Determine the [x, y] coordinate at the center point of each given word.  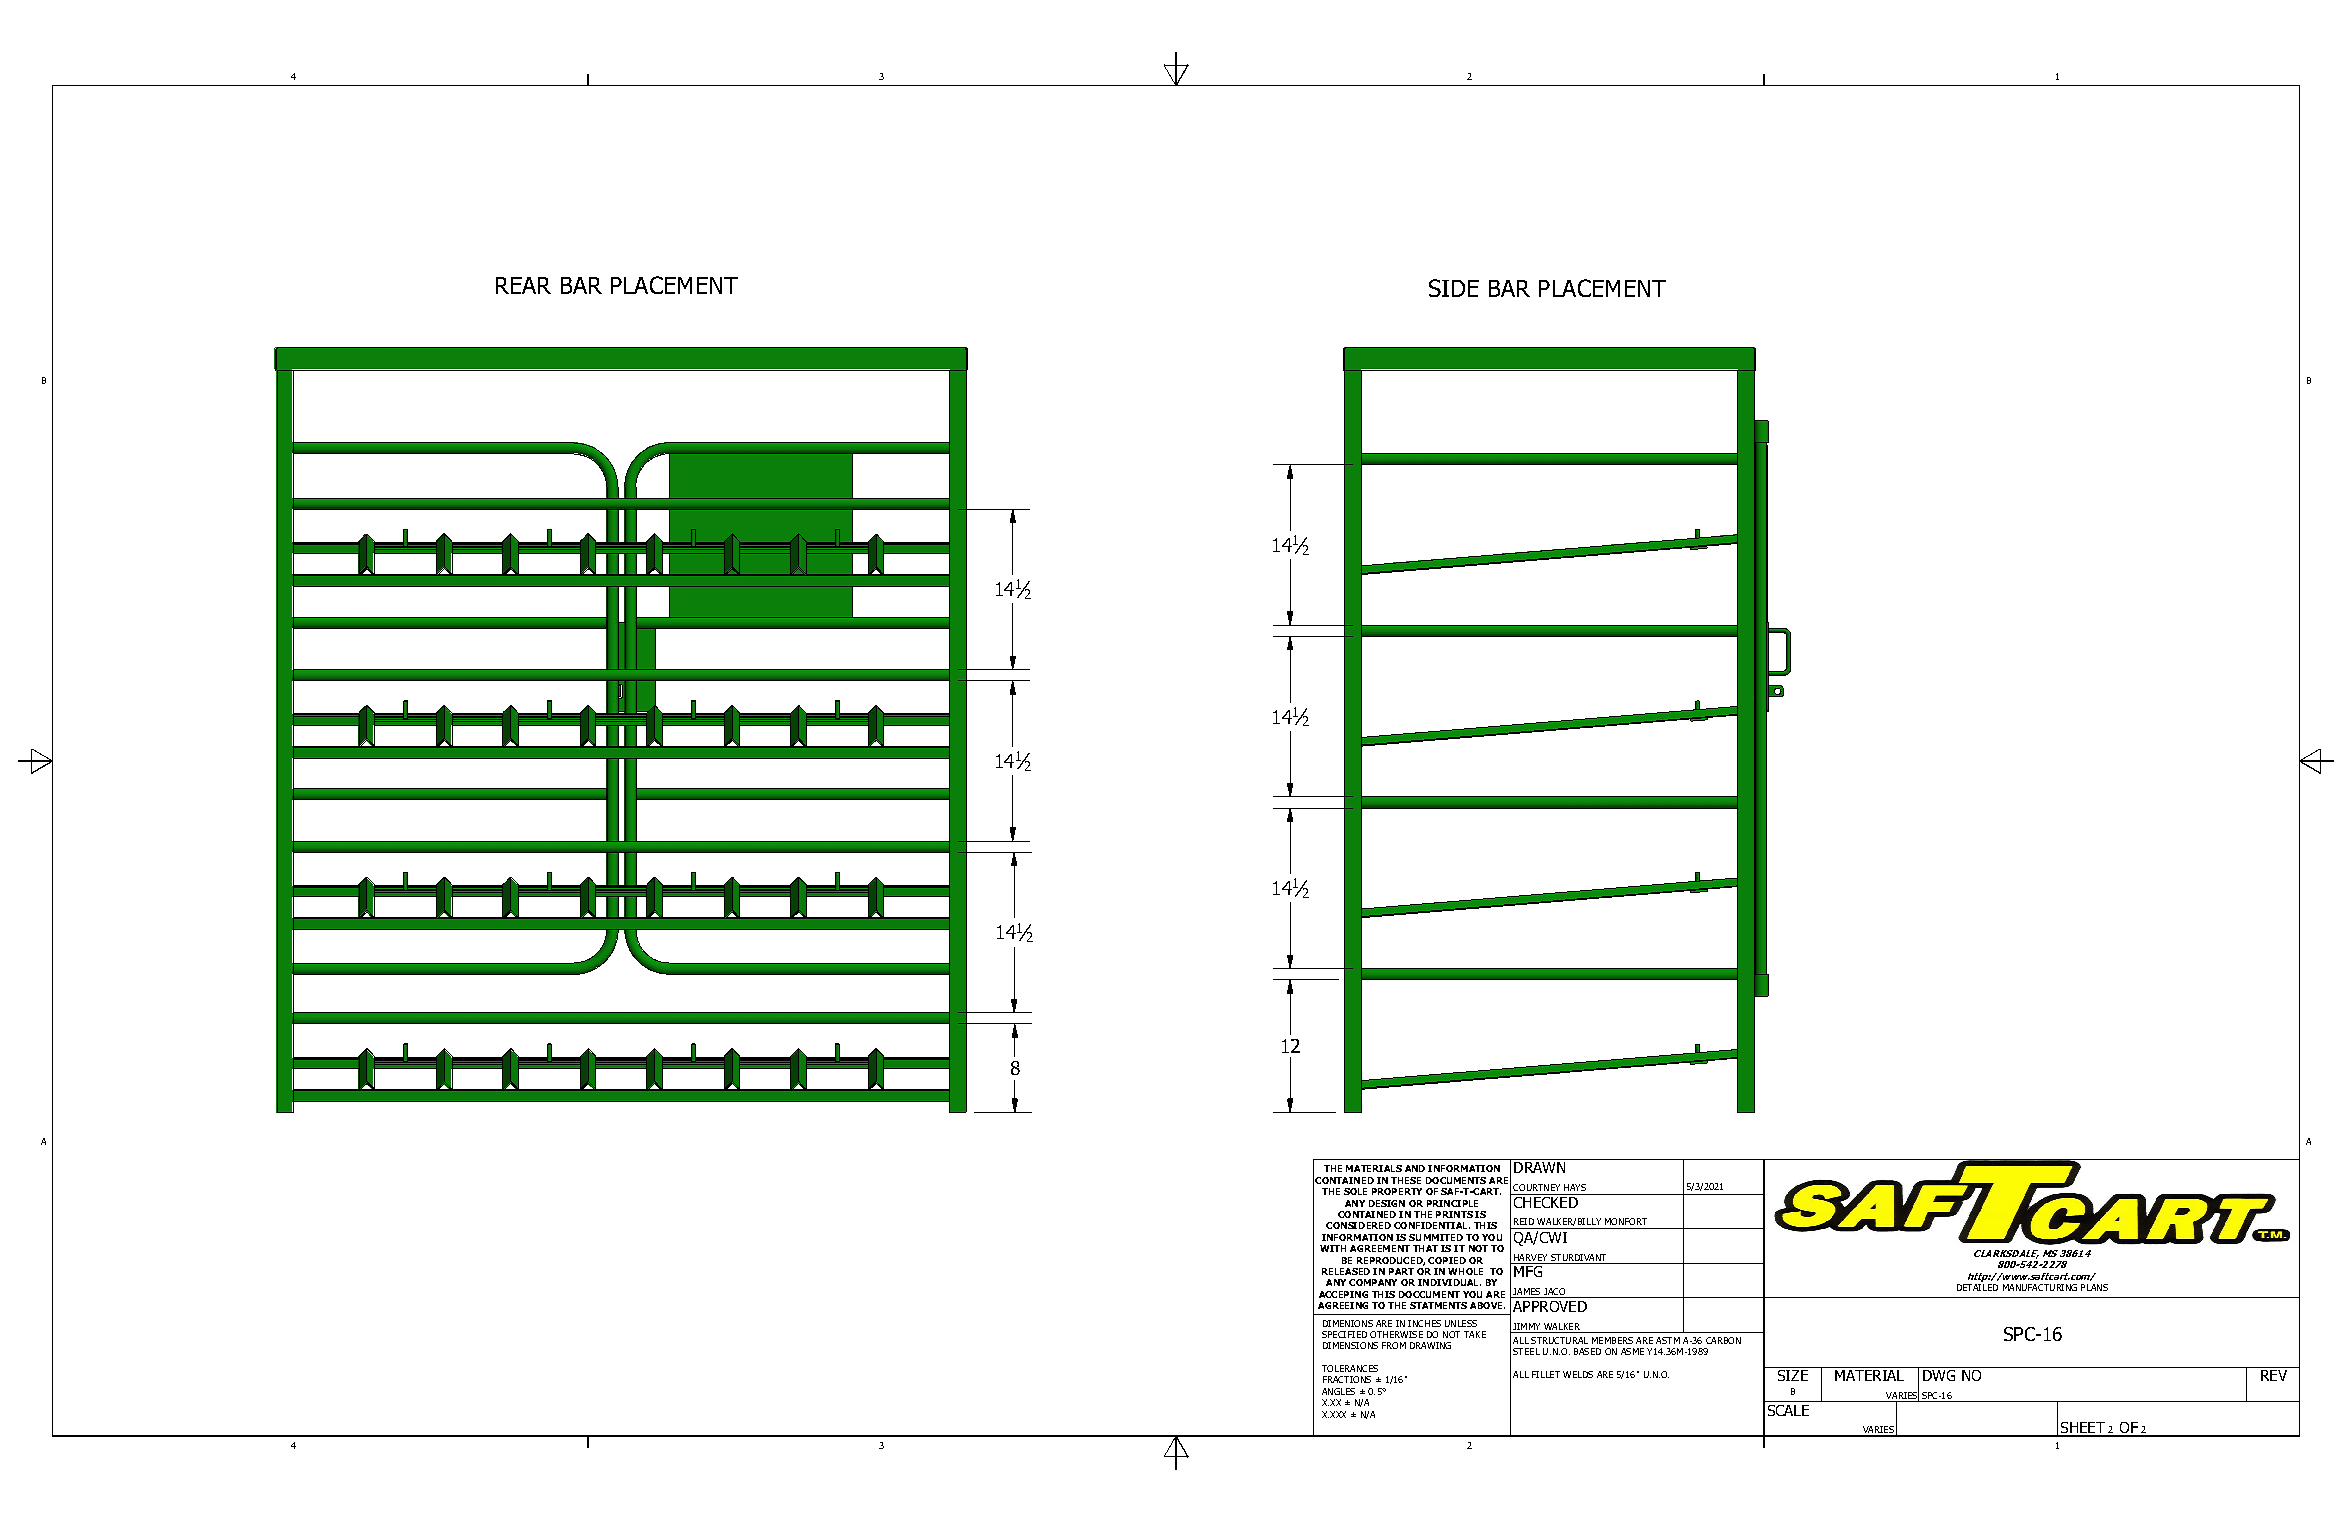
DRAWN [1539, 1167]
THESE [1406, 1180]
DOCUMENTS [1456, 1180]
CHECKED [1546, 1202]
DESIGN [1387, 1203]
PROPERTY [1397, 1191]
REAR [523, 285]
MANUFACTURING [2040, 1287]
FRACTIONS [1347, 1379]
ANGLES [1338, 1391]
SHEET [2082, 1429]
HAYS [1575, 1187]
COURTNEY [1536, 1187]
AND [1415, 1168]
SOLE [1355, 1191]
